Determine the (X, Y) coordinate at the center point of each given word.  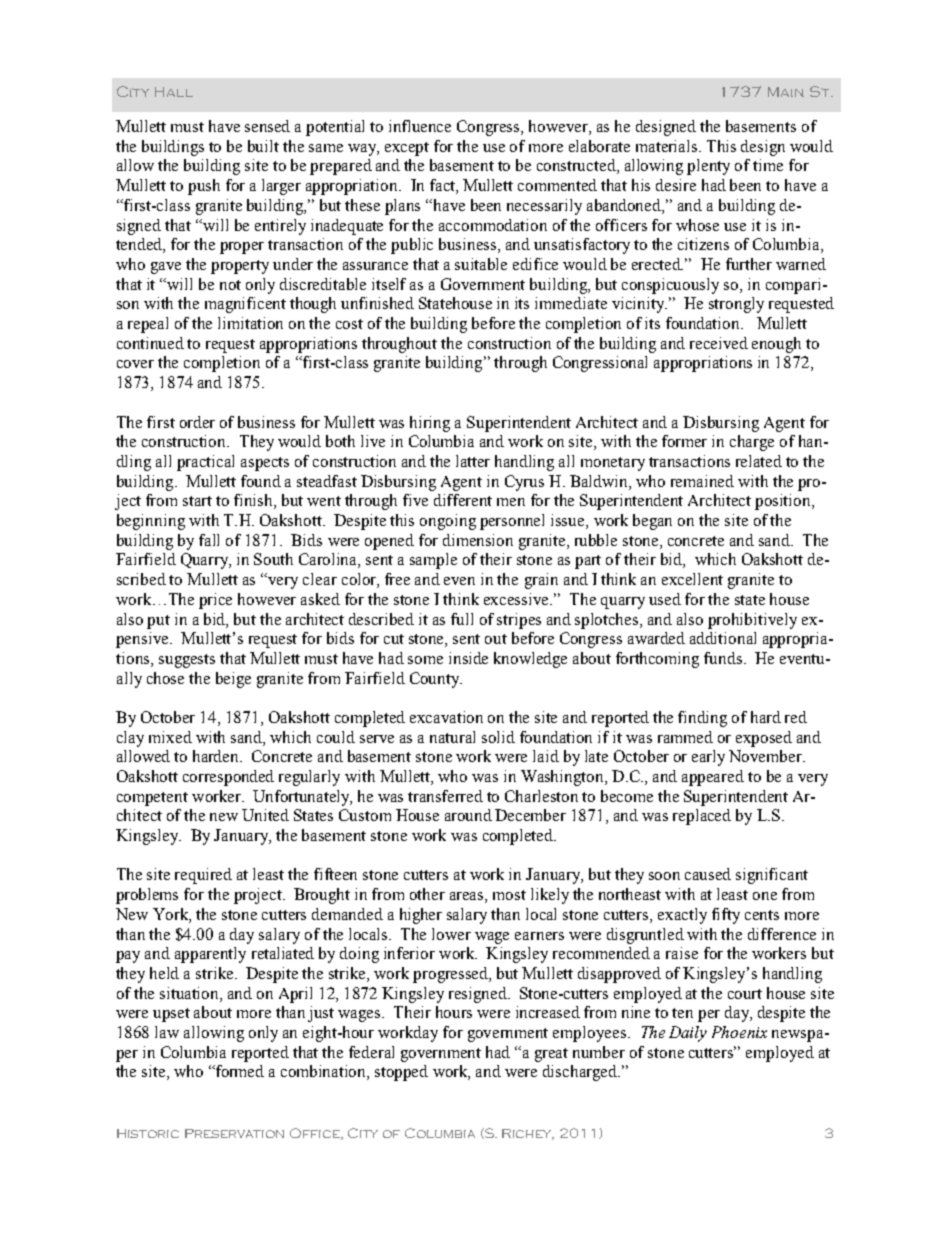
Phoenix (739, 1032)
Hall (174, 92)
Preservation (234, 1133)
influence (420, 126)
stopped (401, 1073)
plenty (708, 167)
